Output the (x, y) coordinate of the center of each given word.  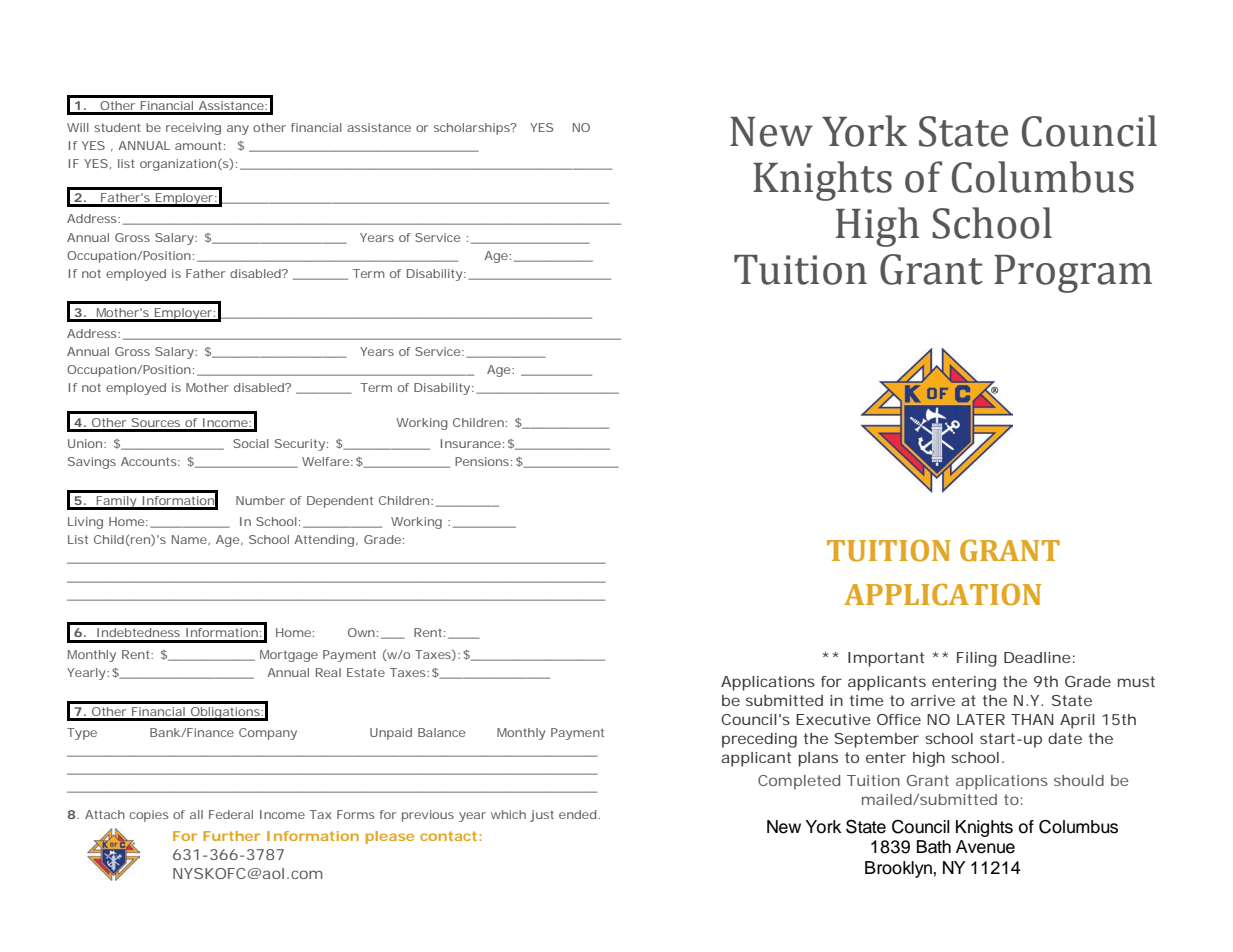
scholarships (473, 129)
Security (300, 445)
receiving (193, 129)
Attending (324, 541)
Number (260, 500)
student (117, 127)
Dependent (340, 502)
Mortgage (289, 656)
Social (251, 443)
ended (579, 814)
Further (231, 836)
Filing (977, 659)
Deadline (1037, 657)
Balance (441, 732)
